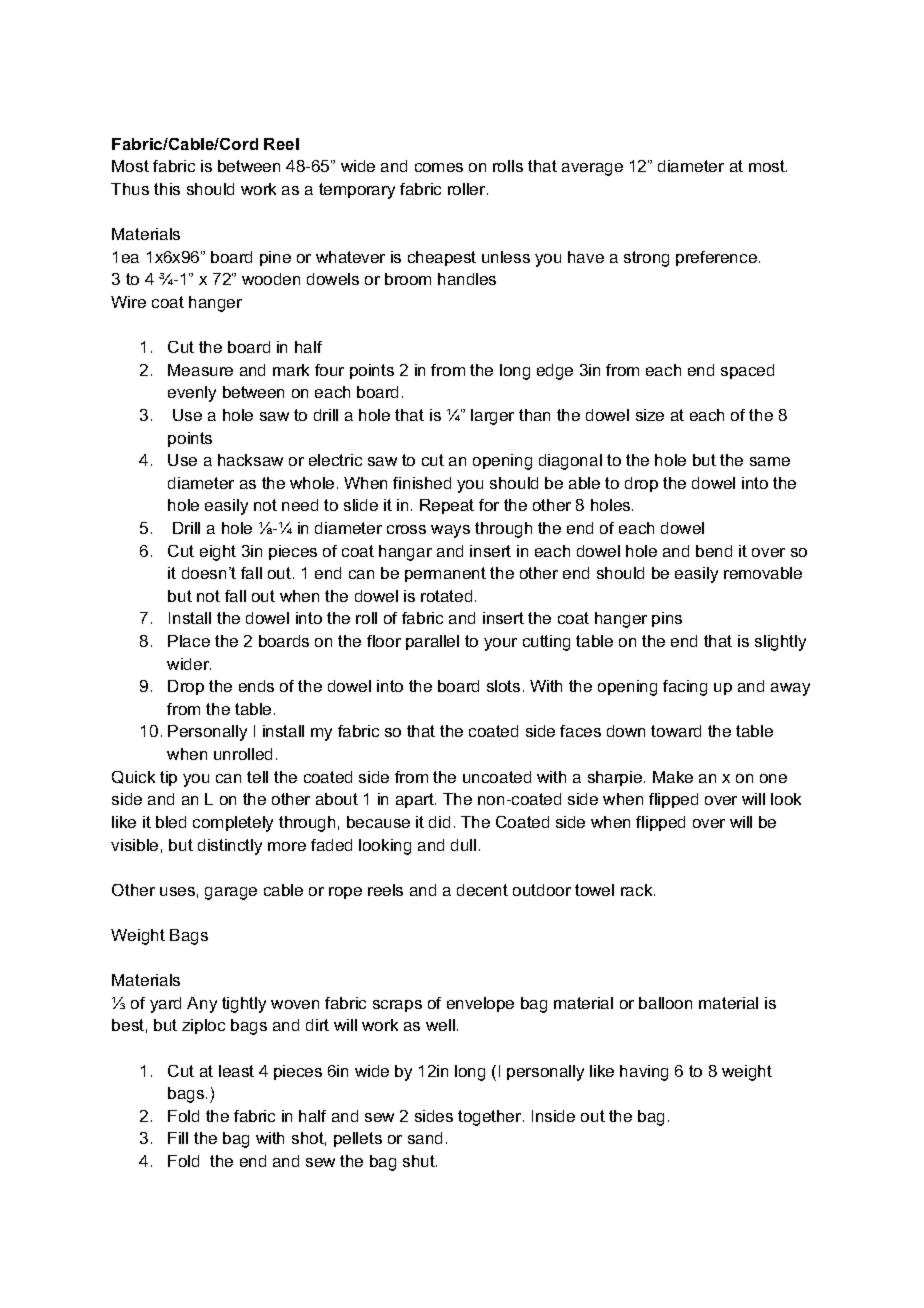 This image has width=924, height=1308. I want to click on this, so click(167, 189).
